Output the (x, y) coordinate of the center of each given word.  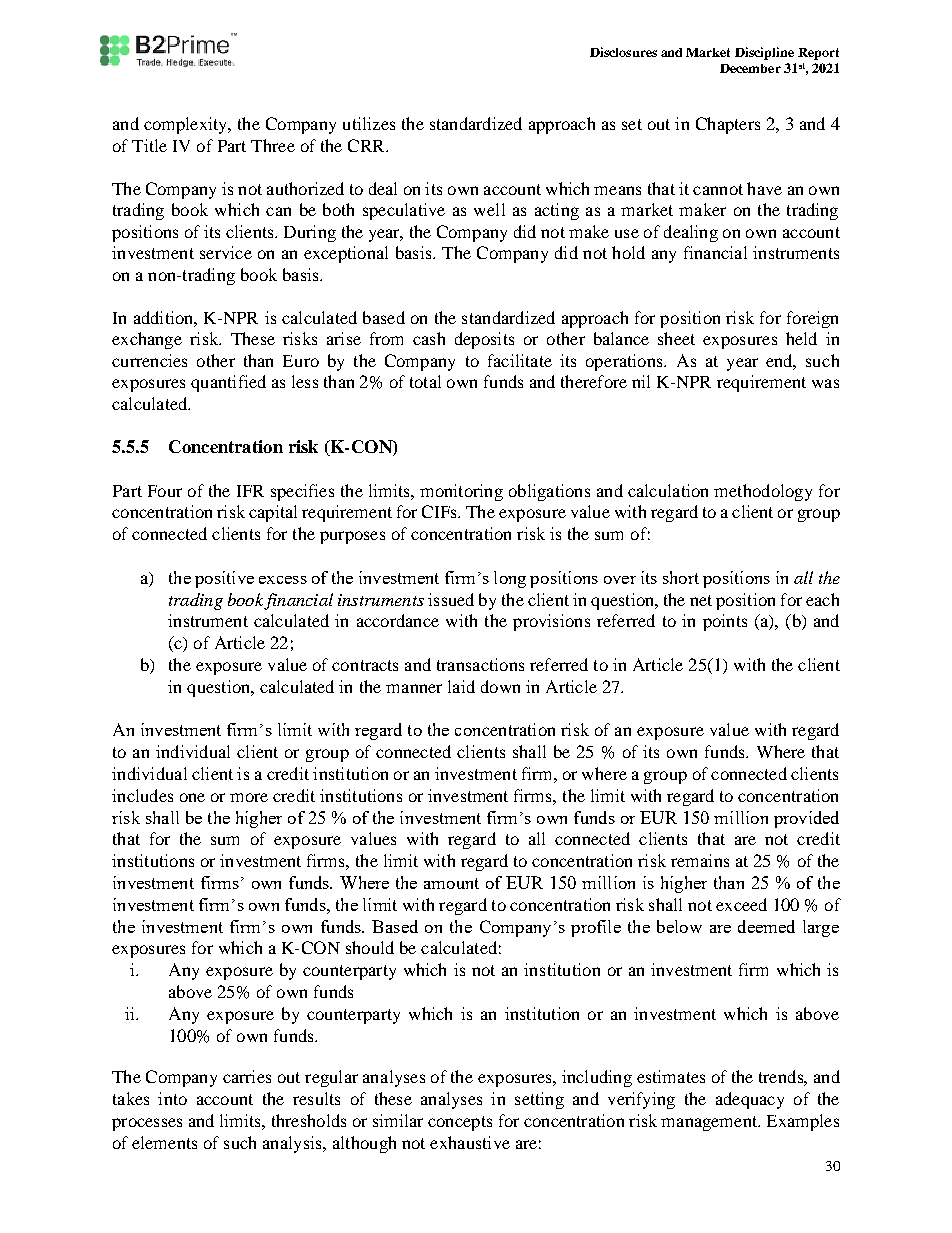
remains (700, 860)
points (725, 622)
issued (451, 599)
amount (451, 883)
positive (224, 579)
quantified (228, 383)
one (192, 797)
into (172, 1098)
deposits (484, 340)
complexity (187, 125)
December (750, 68)
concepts (460, 1123)
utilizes (369, 123)
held (801, 338)
